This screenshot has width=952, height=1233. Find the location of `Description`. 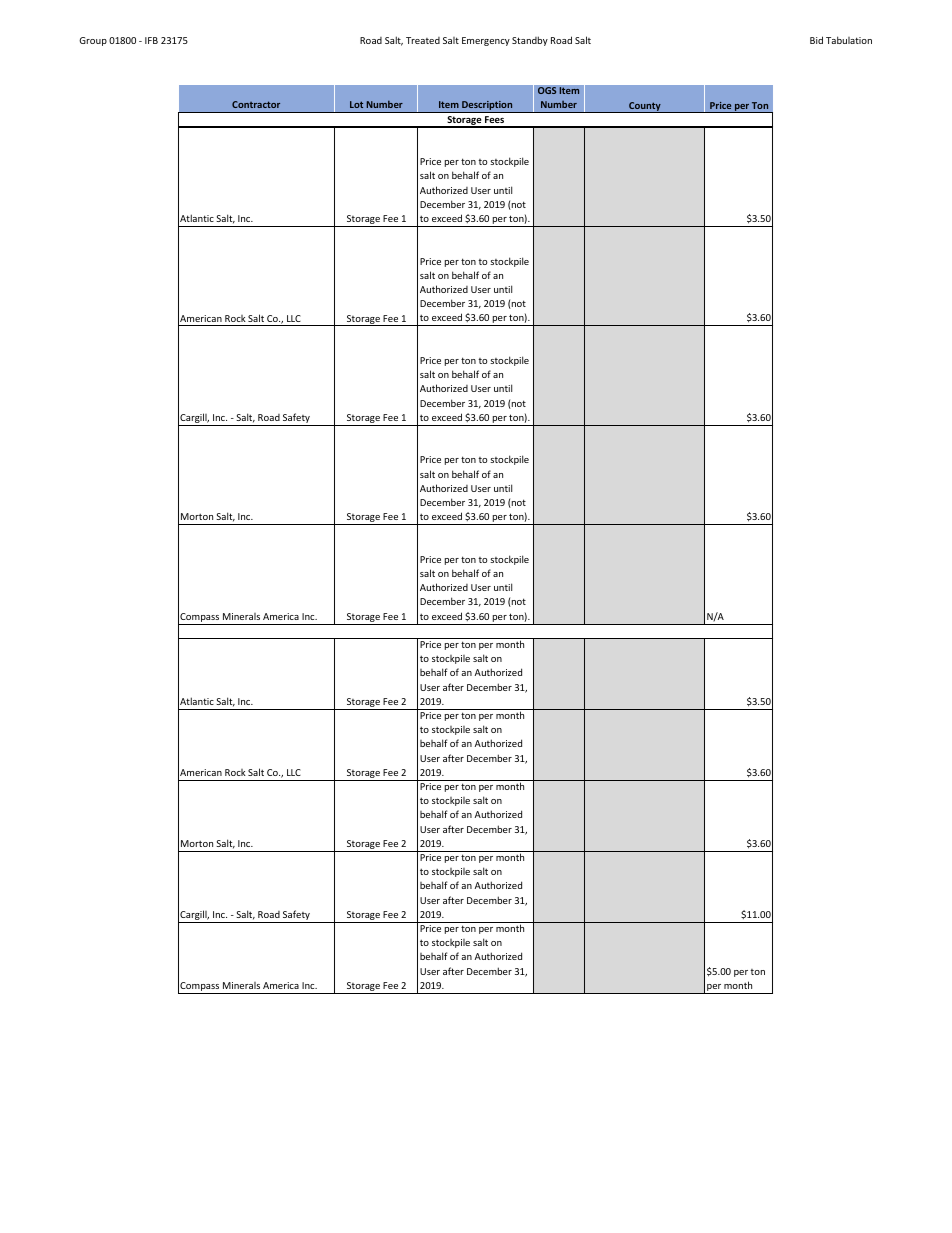

Description is located at coordinates (487, 106).
